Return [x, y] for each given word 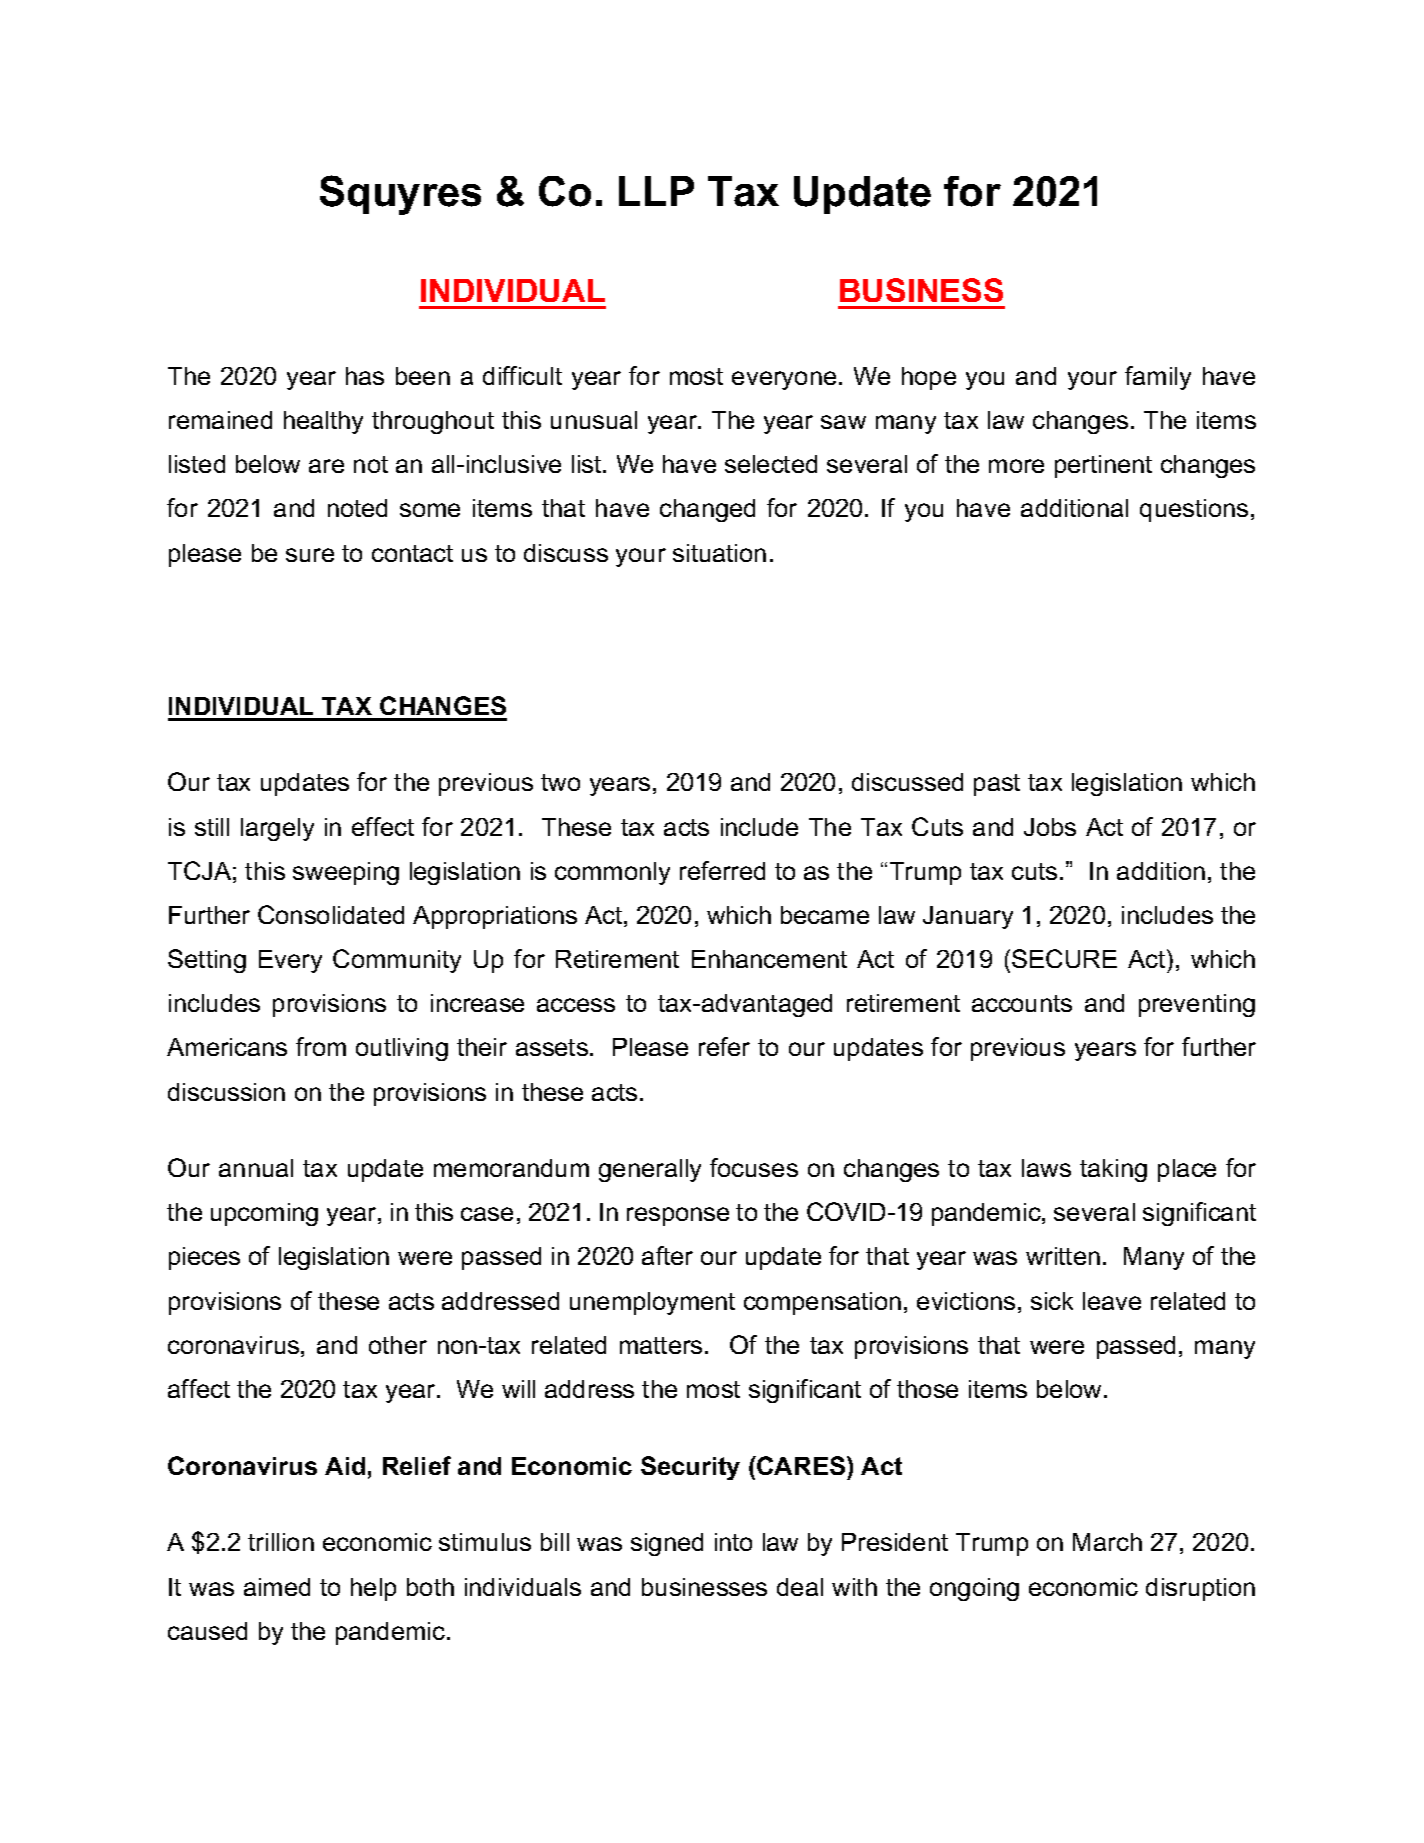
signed [667, 1544]
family [1158, 378]
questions [1194, 510]
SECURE [1064, 958]
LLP [656, 191]
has [365, 376]
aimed [277, 1587]
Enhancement [769, 959]
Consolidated [331, 914]
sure [310, 555]
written [1063, 1256]
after [667, 1255]
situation [719, 553]
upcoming [264, 1214]
